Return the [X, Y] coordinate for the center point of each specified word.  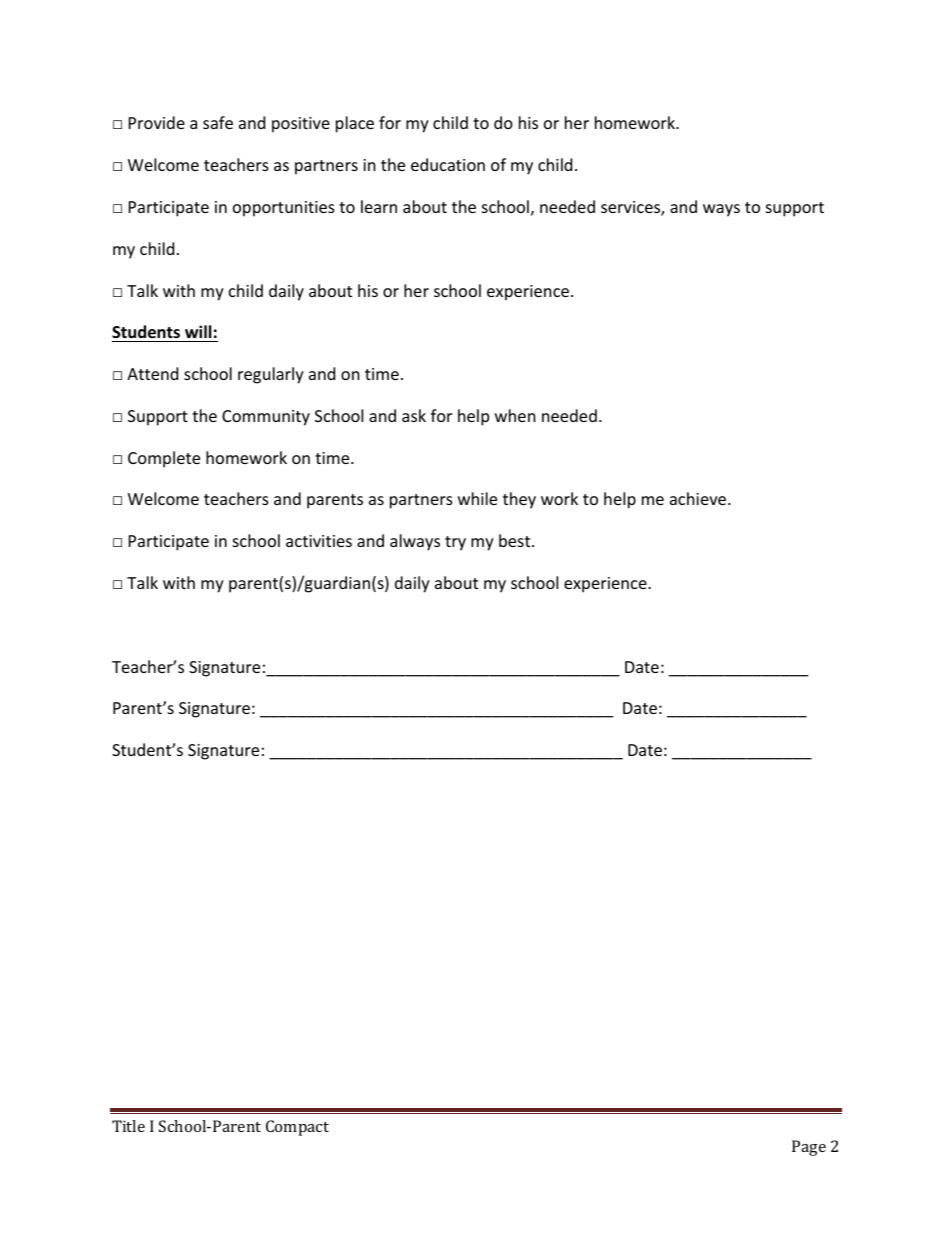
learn [379, 206]
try [455, 543]
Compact [297, 1128]
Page [809, 1148]
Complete [164, 459]
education [448, 164]
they [519, 500]
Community [266, 418]
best [516, 540]
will [198, 331]
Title [128, 1126]
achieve [699, 498]
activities [319, 541]
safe [218, 122]
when [515, 415]
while [477, 498]
